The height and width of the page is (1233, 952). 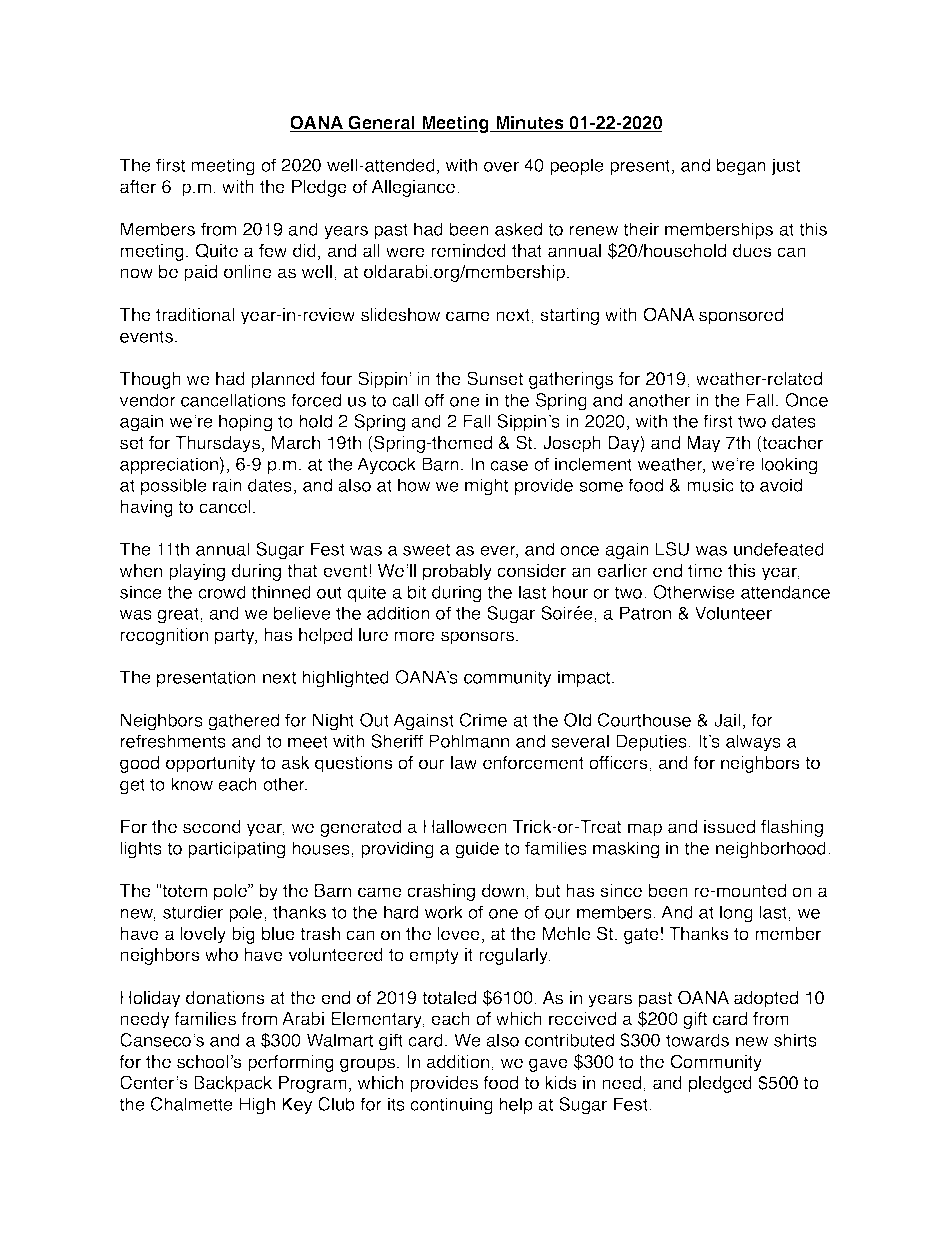 What do you see at coordinates (233, 1084) in the page?
I see `Backpack` at bounding box center [233, 1084].
